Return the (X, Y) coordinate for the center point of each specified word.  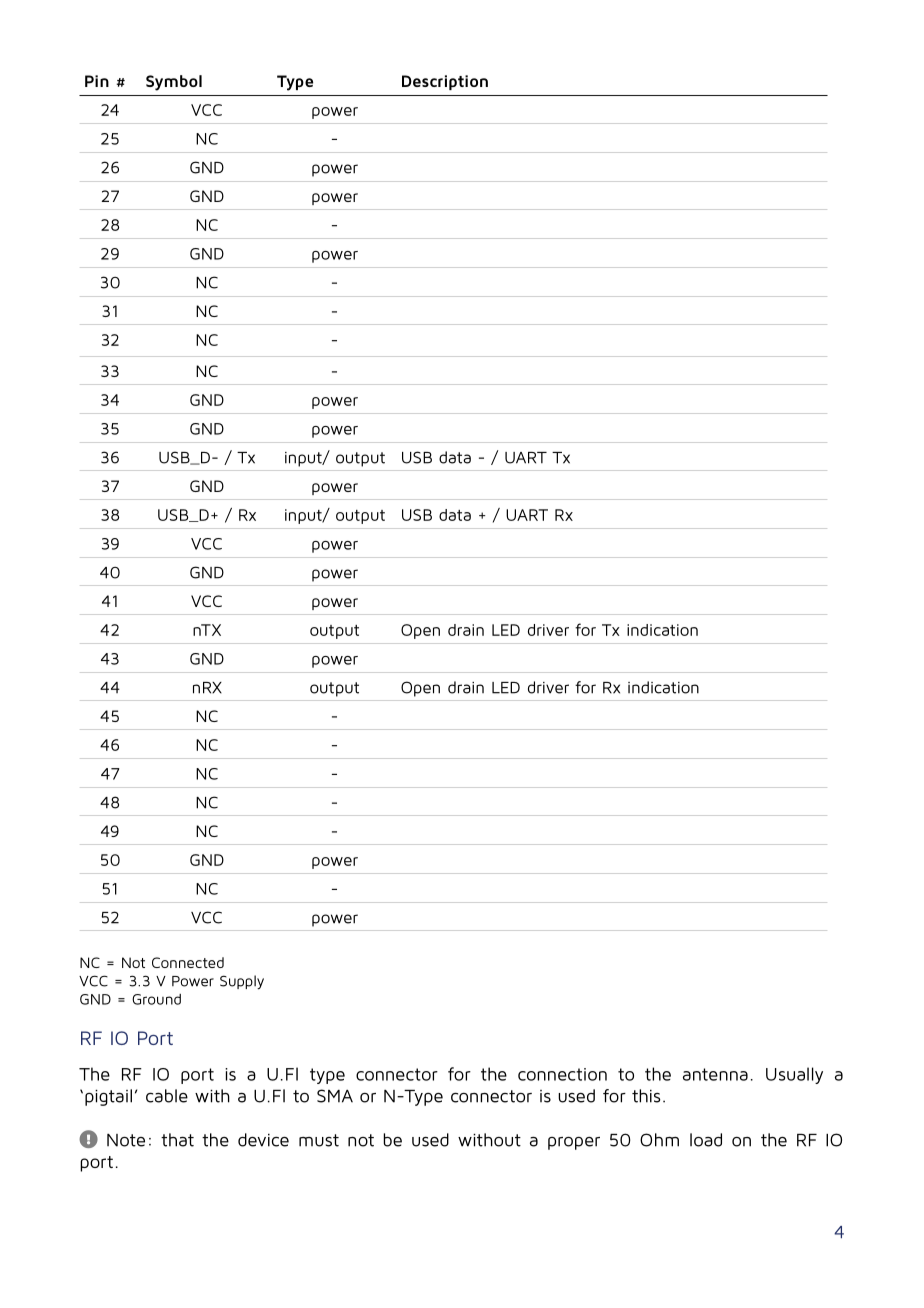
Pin (97, 81)
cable (167, 1096)
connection (562, 1074)
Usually (794, 1075)
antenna (715, 1074)
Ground (156, 999)
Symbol (174, 83)
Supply (242, 982)
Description (445, 82)
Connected (188, 962)
